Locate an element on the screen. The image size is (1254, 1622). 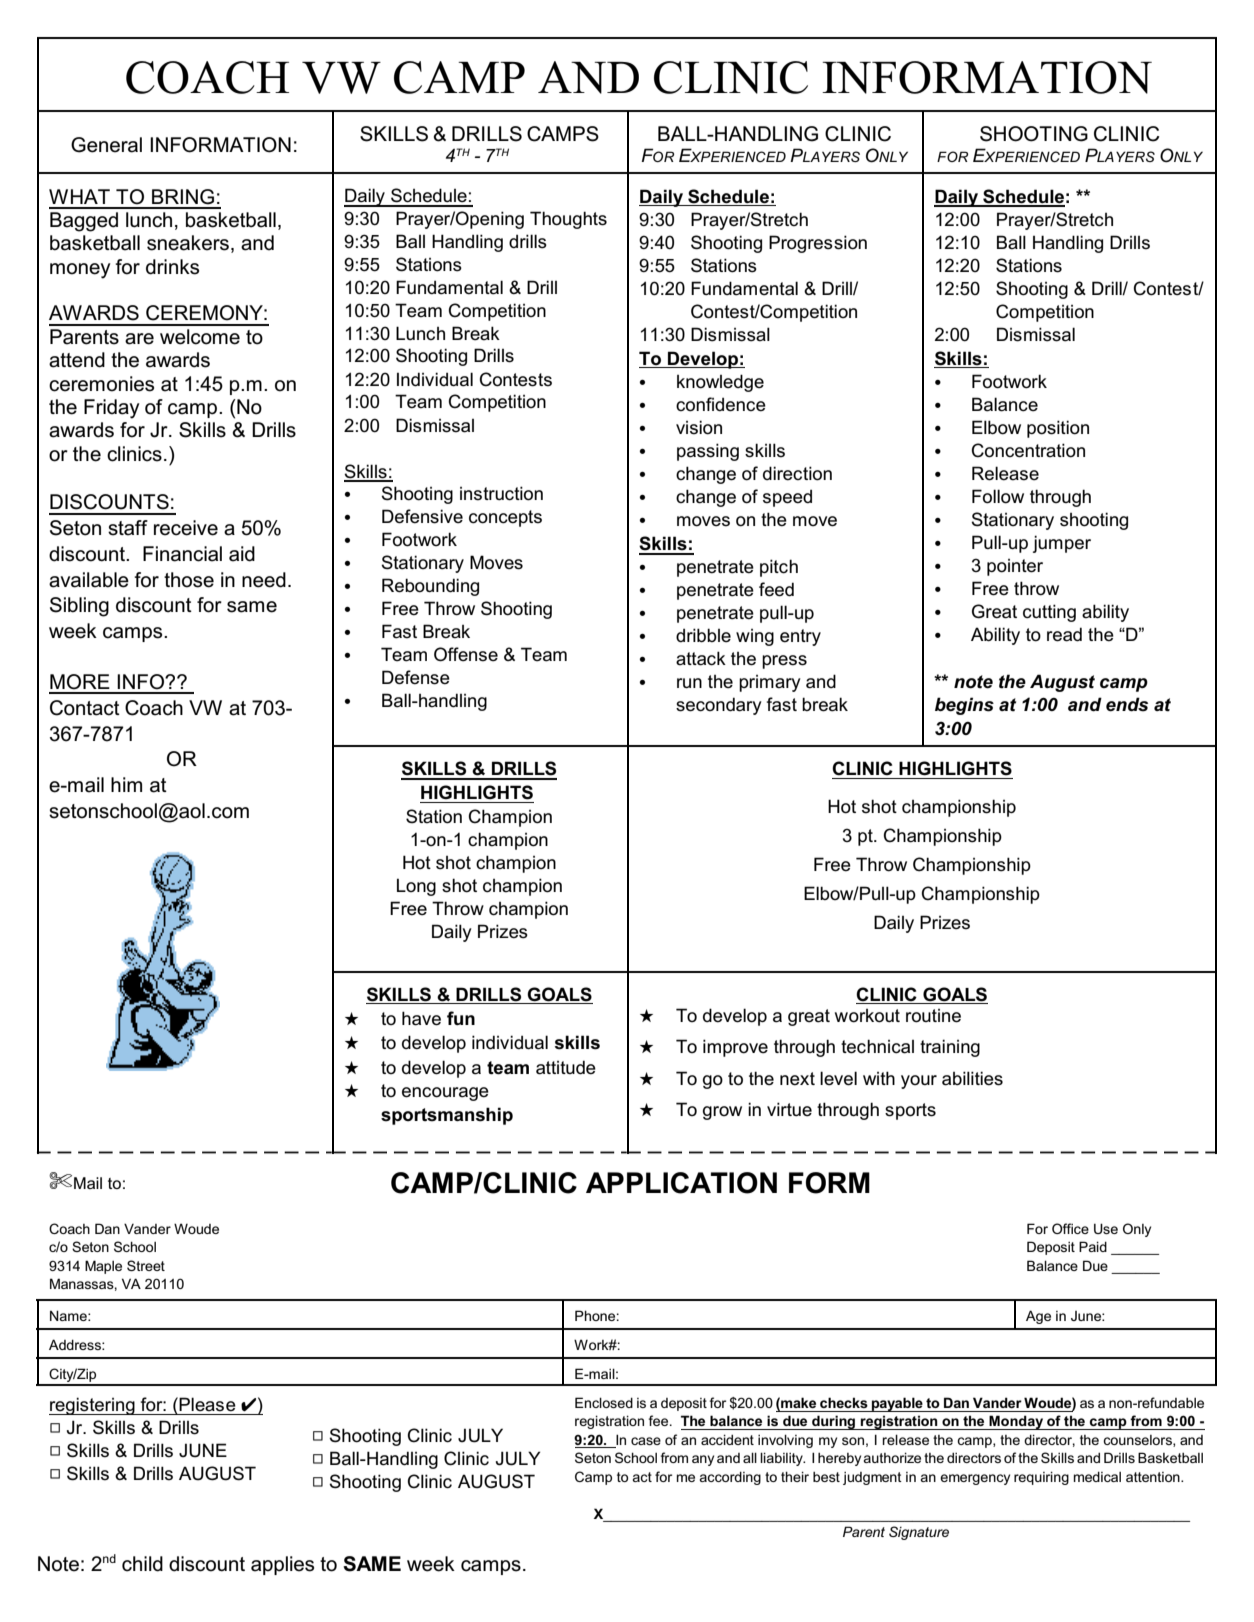
Thoughts is located at coordinates (568, 220).
